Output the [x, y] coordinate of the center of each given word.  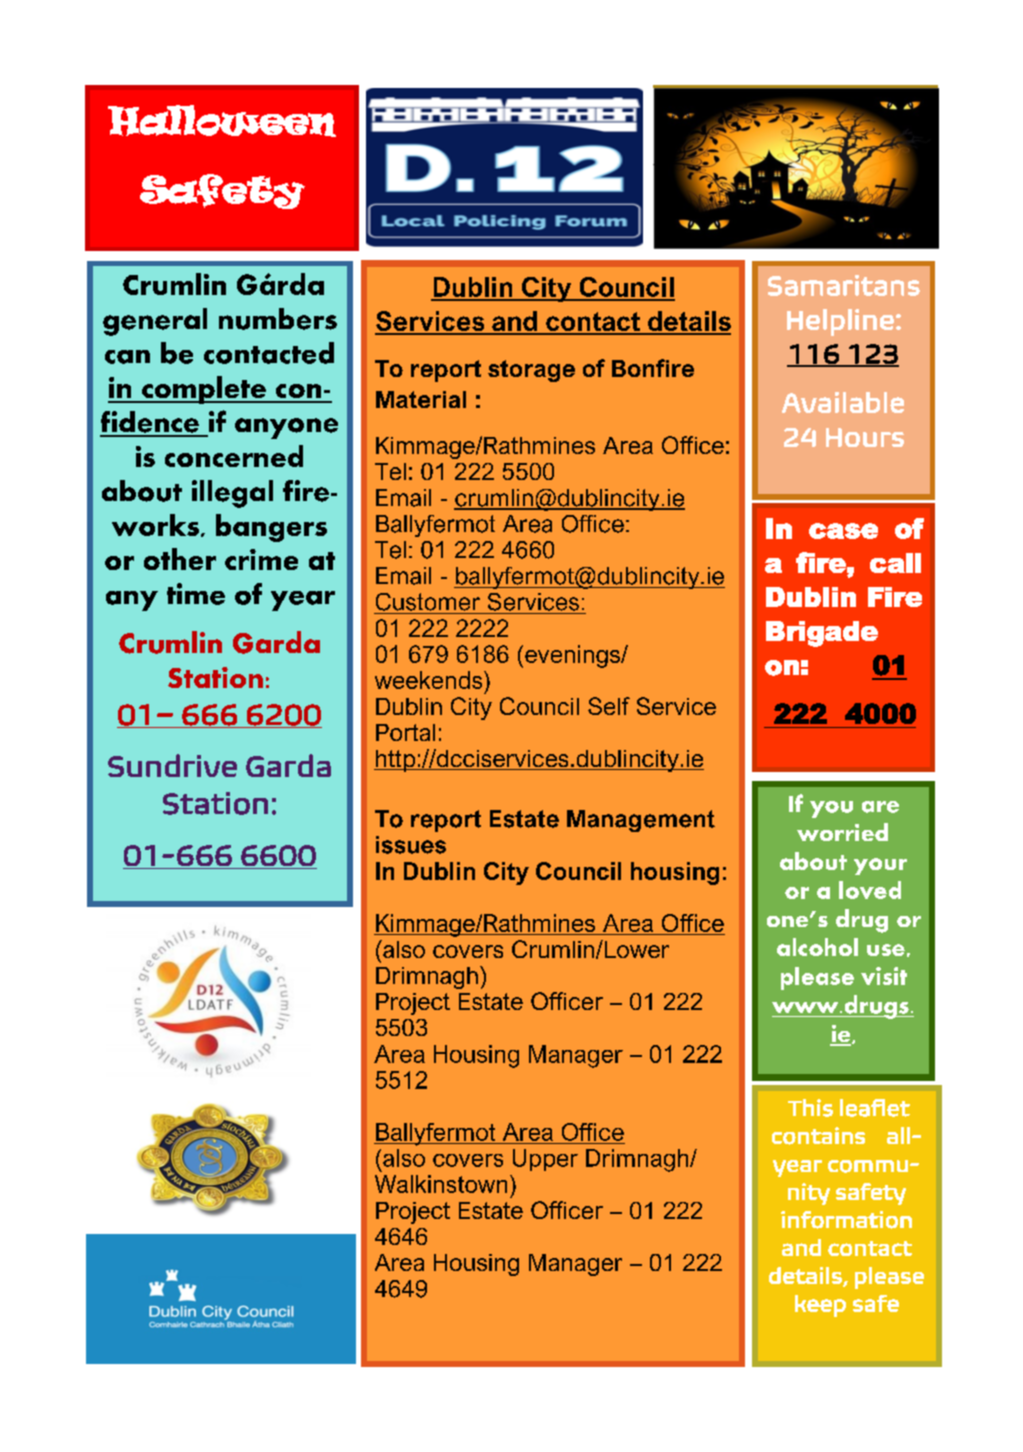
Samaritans [844, 285]
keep [820, 1306]
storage [531, 371]
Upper [545, 1160]
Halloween [222, 121]
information [846, 1220]
